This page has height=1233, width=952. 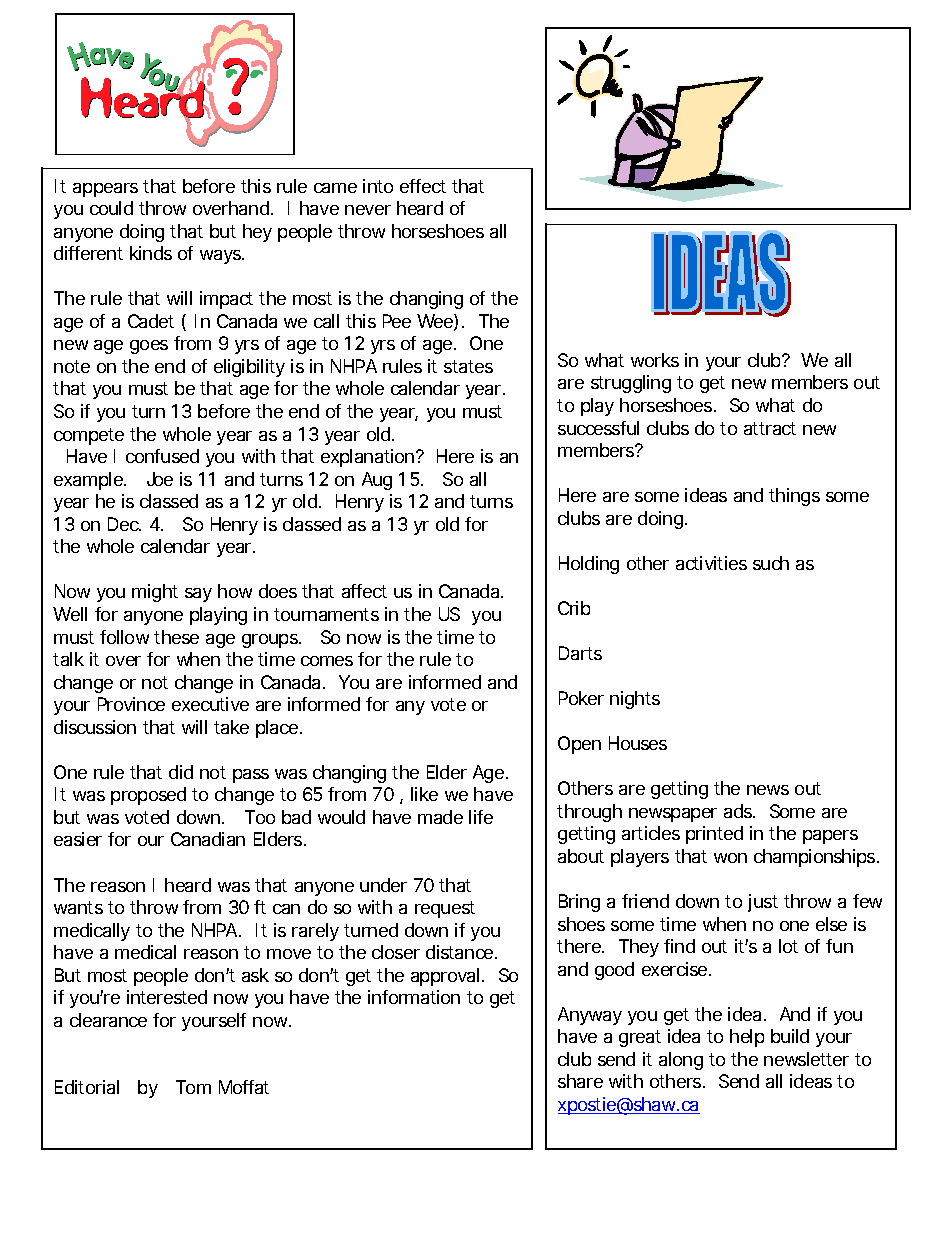 What do you see at coordinates (763, 903) in the page?
I see `just` at bounding box center [763, 903].
